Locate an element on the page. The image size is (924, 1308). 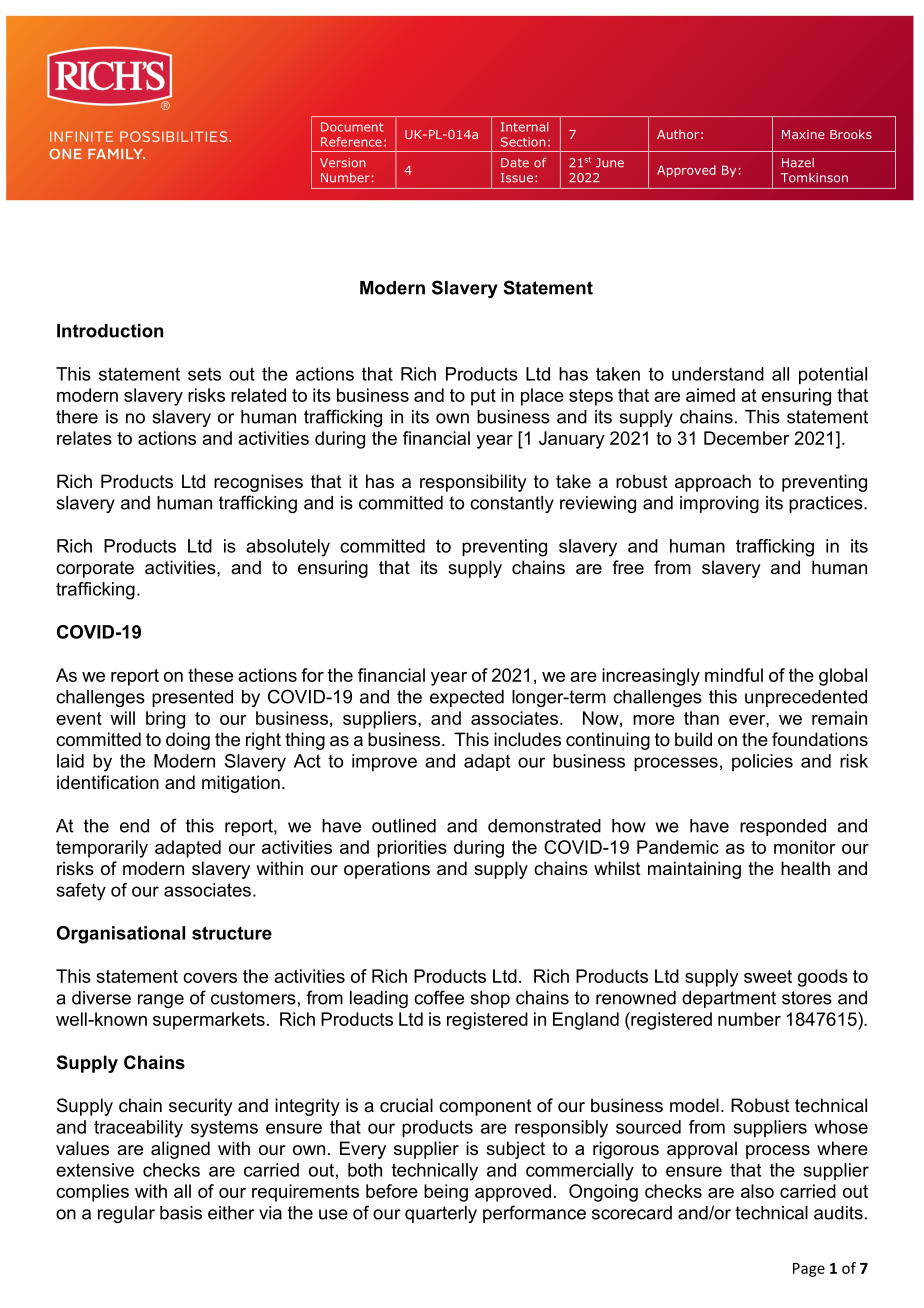
quarterly is located at coordinates (441, 1214).
